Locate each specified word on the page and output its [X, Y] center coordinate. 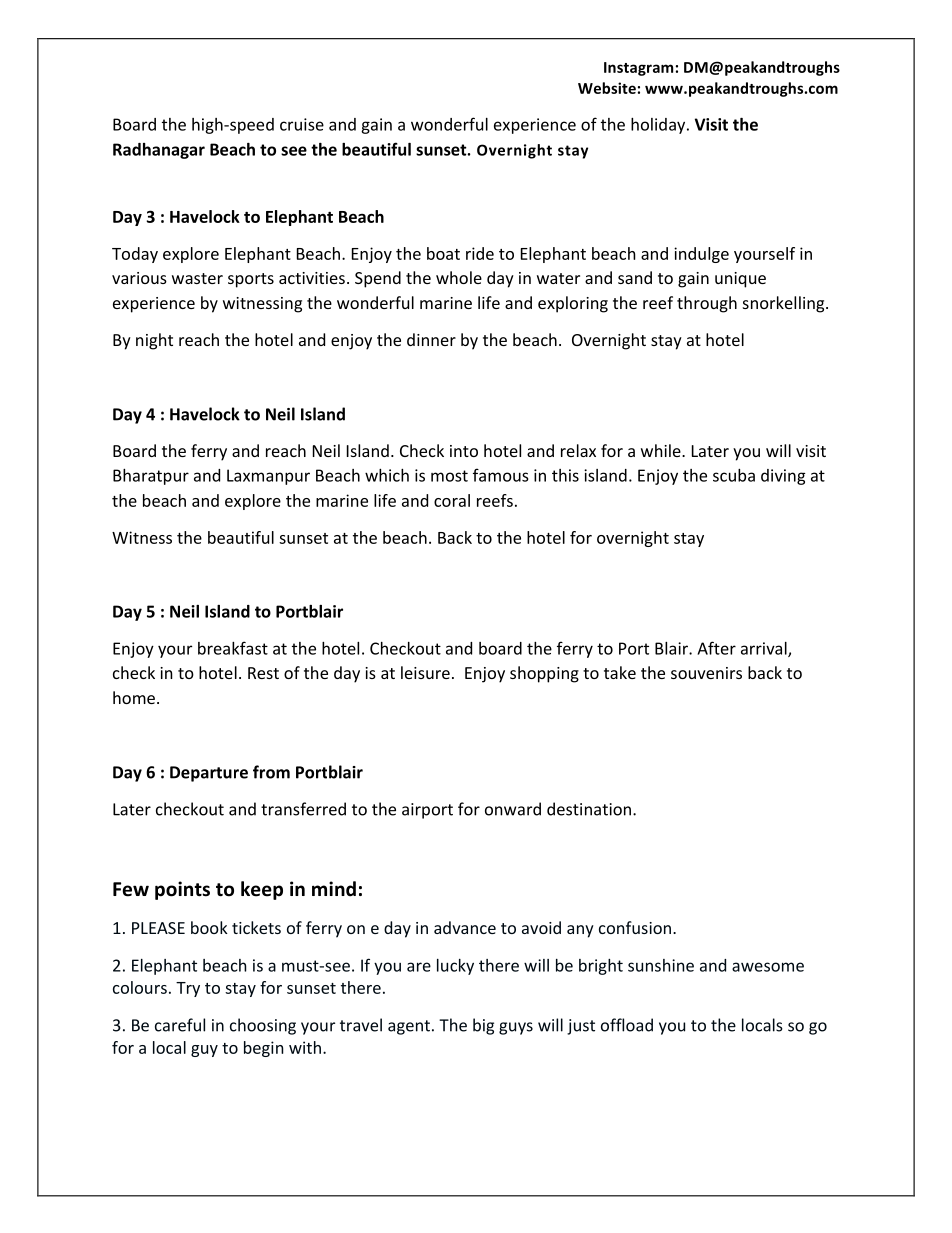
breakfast [233, 648]
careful [180, 1025]
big [483, 1026]
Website [607, 88]
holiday [659, 126]
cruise [302, 124]
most [449, 476]
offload [627, 1025]
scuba [734, 475]
